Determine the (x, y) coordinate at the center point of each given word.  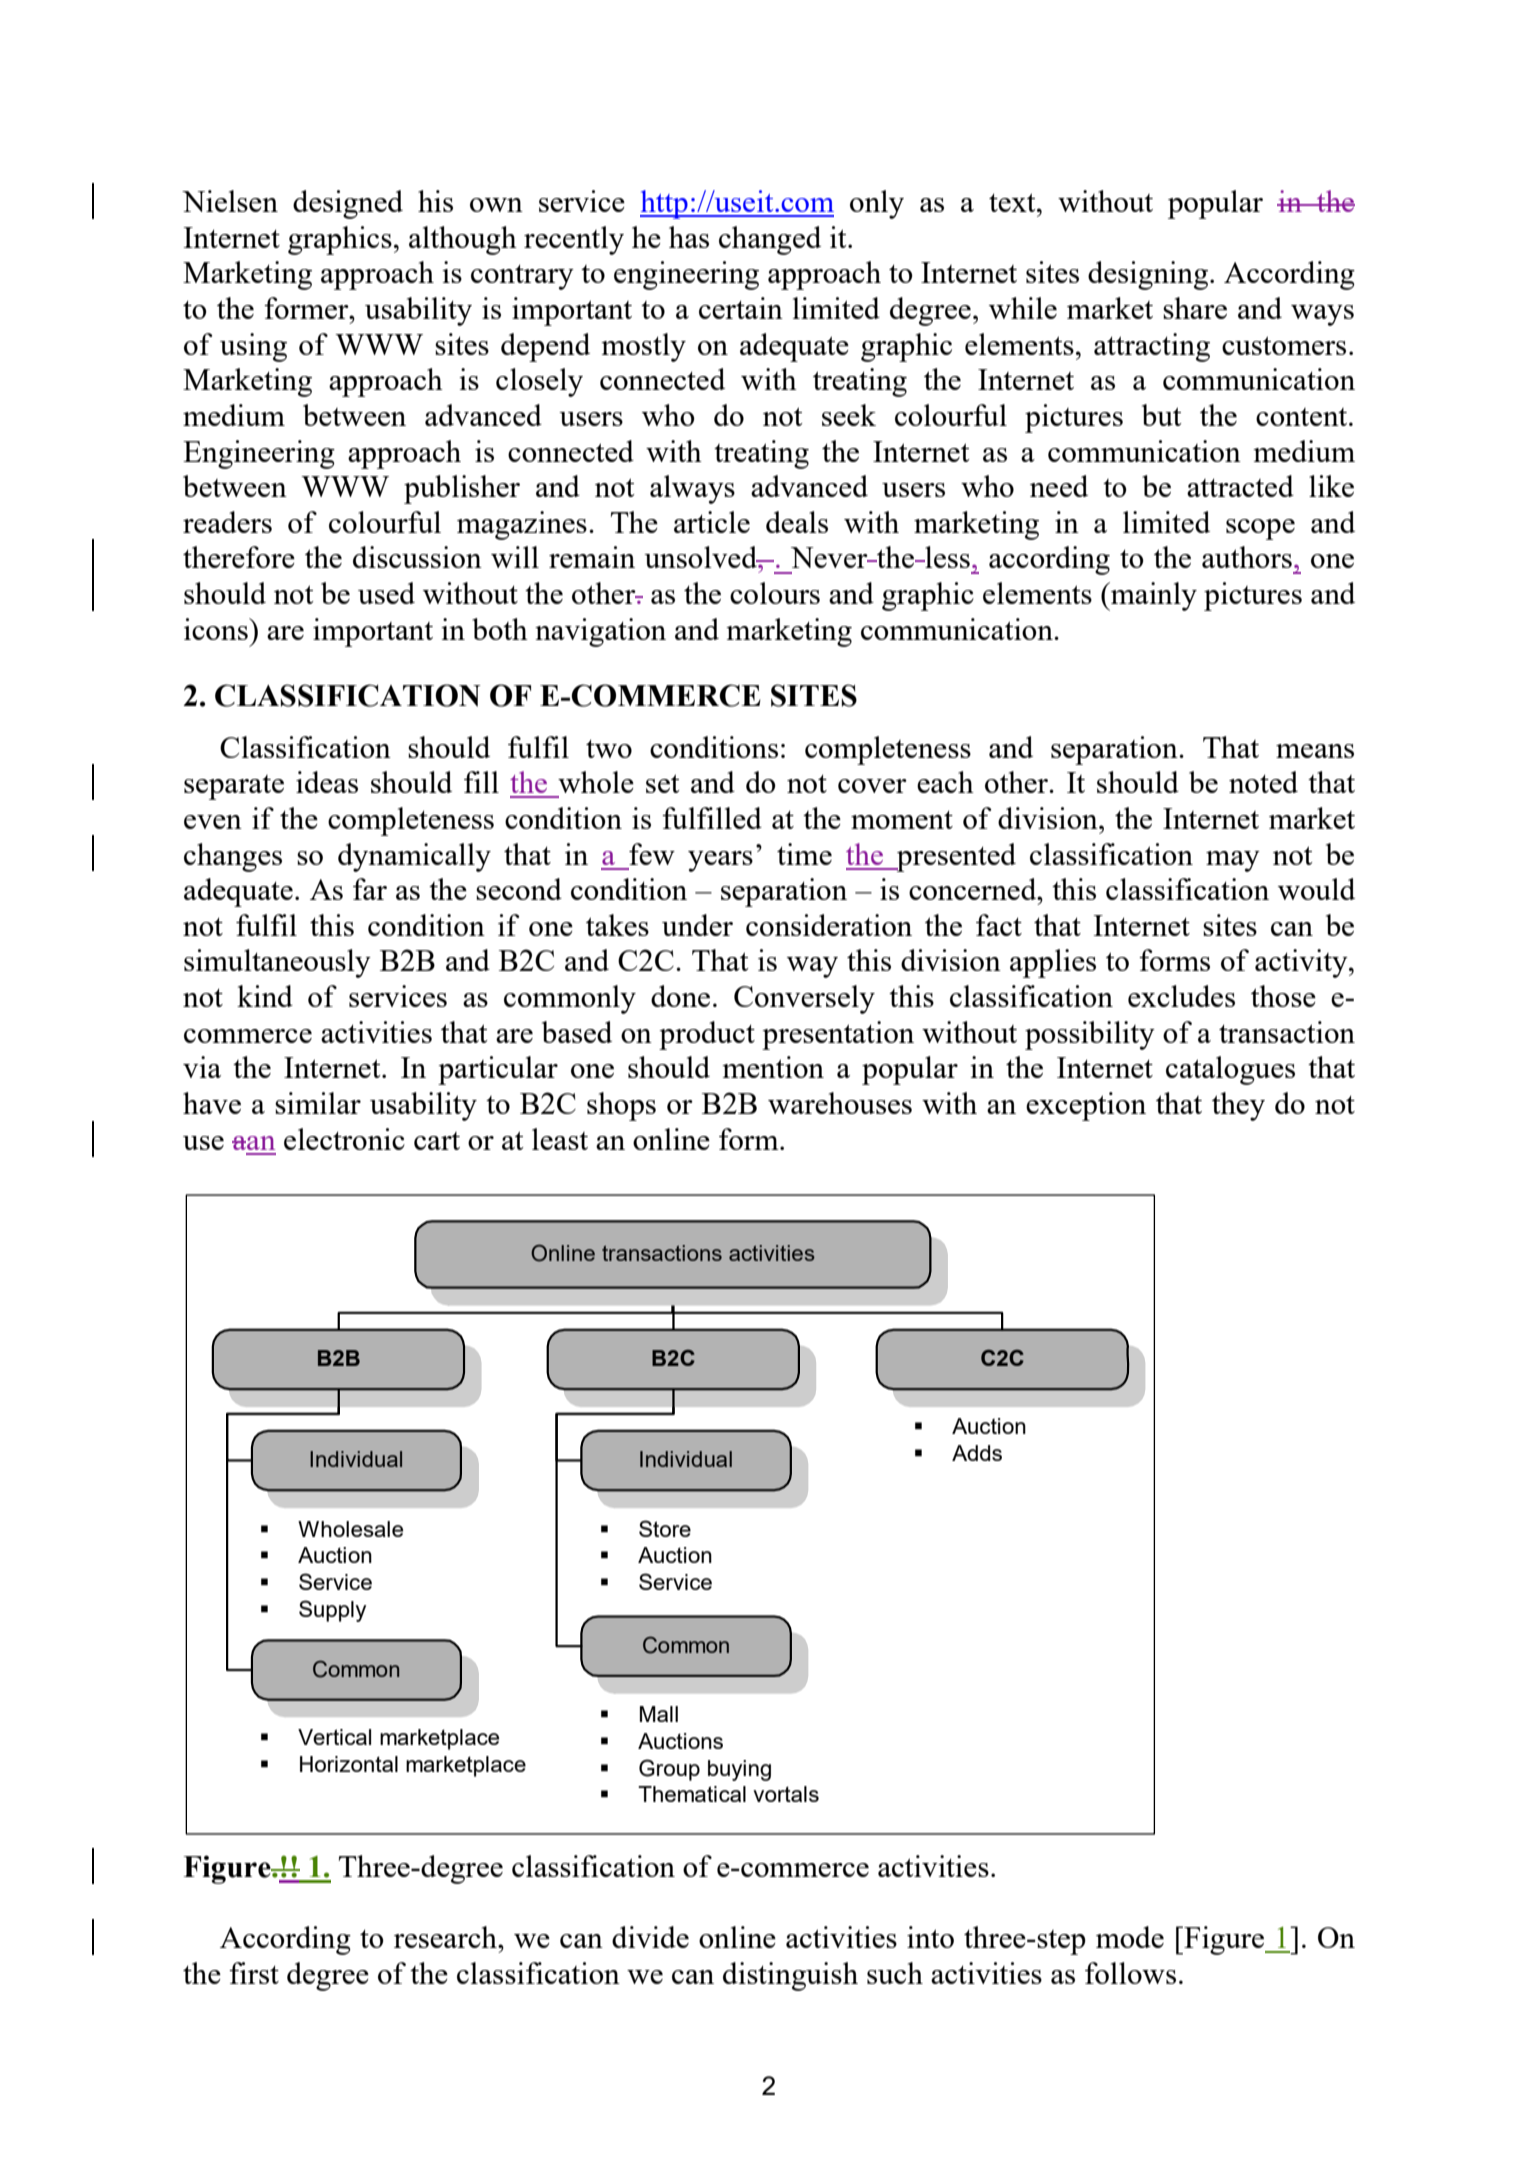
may (1233, 861)
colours (775, 593)
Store (665, 1528)
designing (1148, 275)
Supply (332, 1611)
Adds (977, 1453)
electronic (344, 1139)
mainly (1153, 596)
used (386, 593)
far (370, 889)
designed (348, 204)
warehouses (840, 1103)
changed (770, 240)
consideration (829, 925)
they (1238, 1106)
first (254, 1973)
